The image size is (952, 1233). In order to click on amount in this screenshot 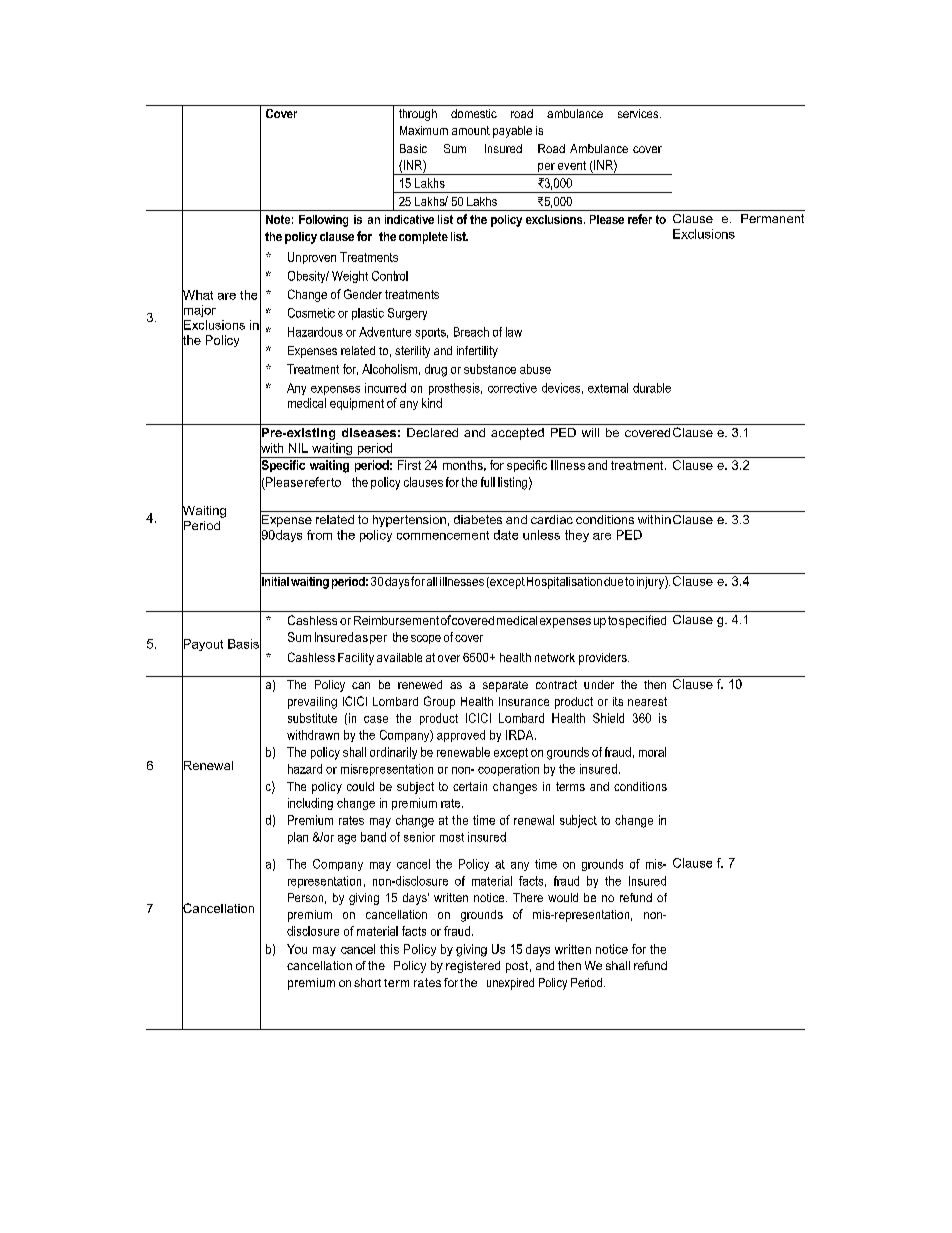, I will do `click(471, 130)`.
